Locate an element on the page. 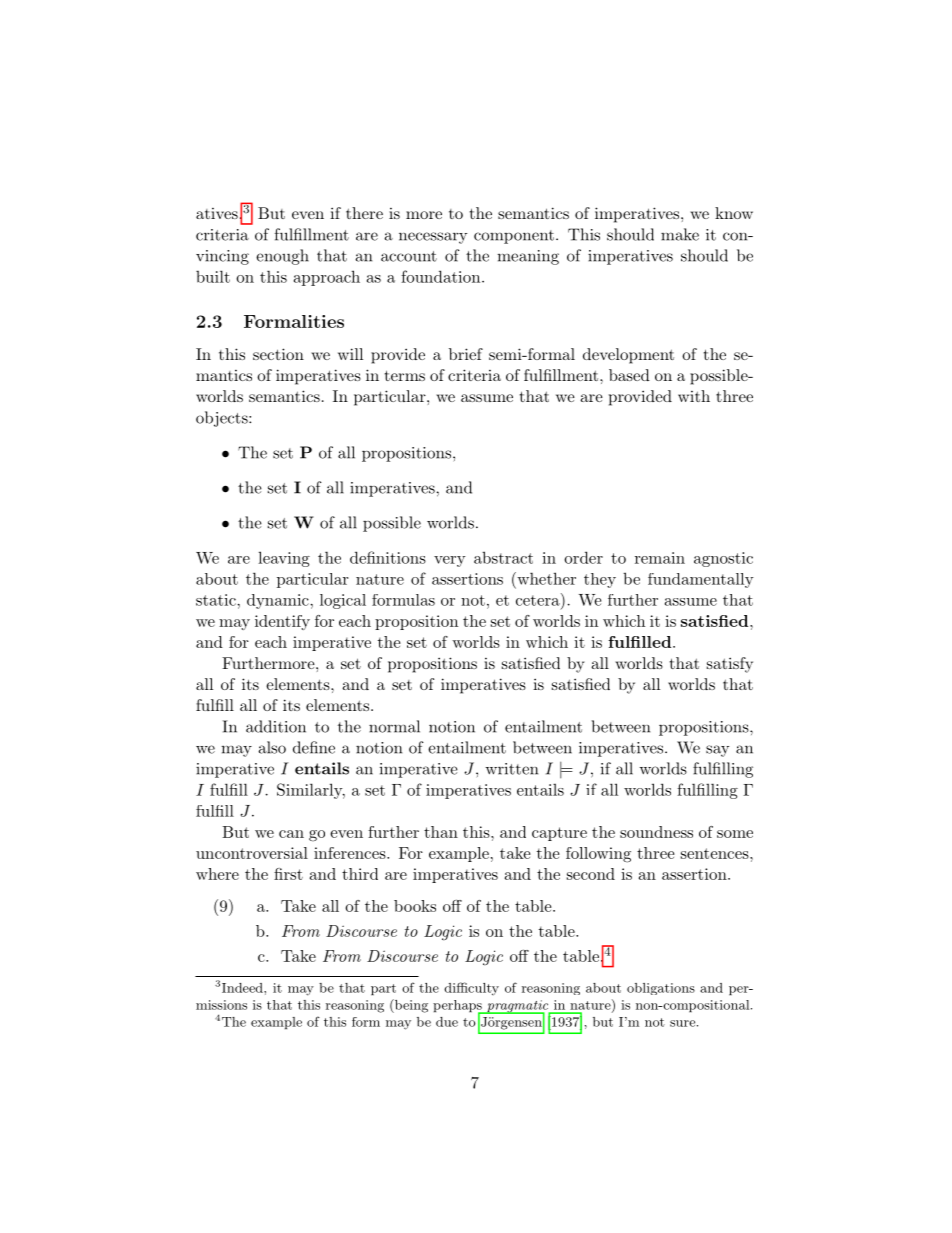  make is located at coordinates (680, 234).
